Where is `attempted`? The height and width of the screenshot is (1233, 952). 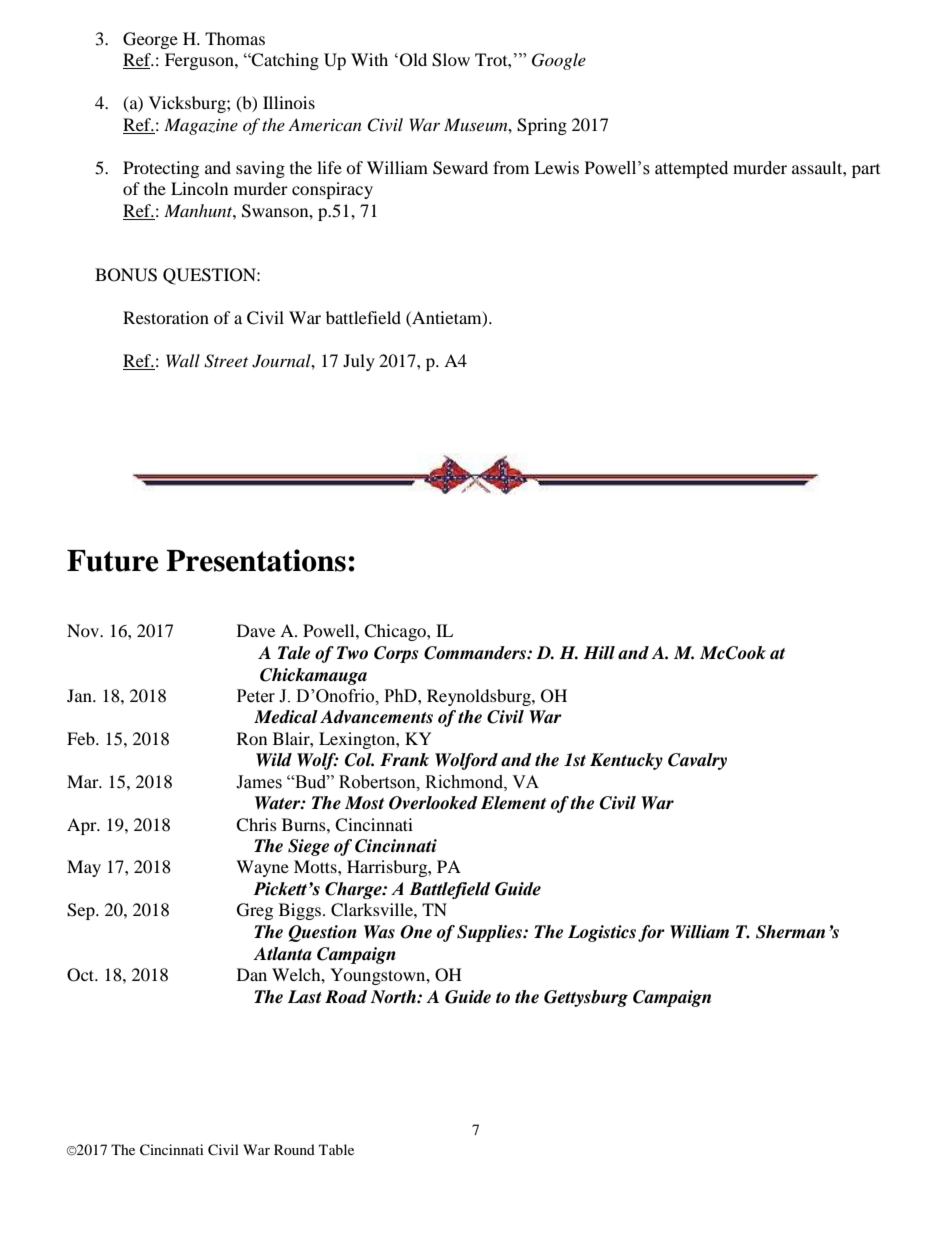 attempted is located at coordinates (691, 169).
